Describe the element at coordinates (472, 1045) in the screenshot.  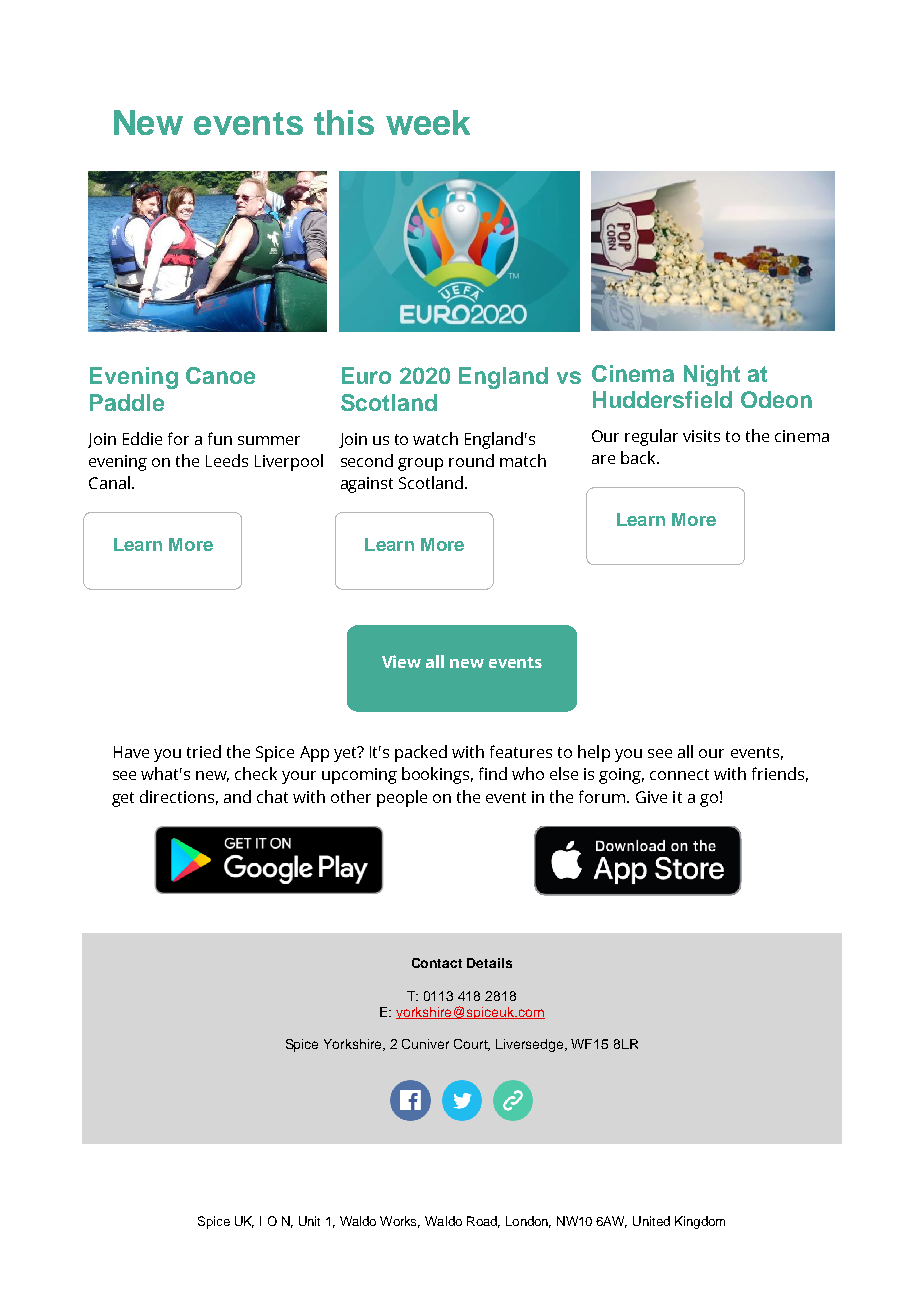
I see `Court` at that location.
